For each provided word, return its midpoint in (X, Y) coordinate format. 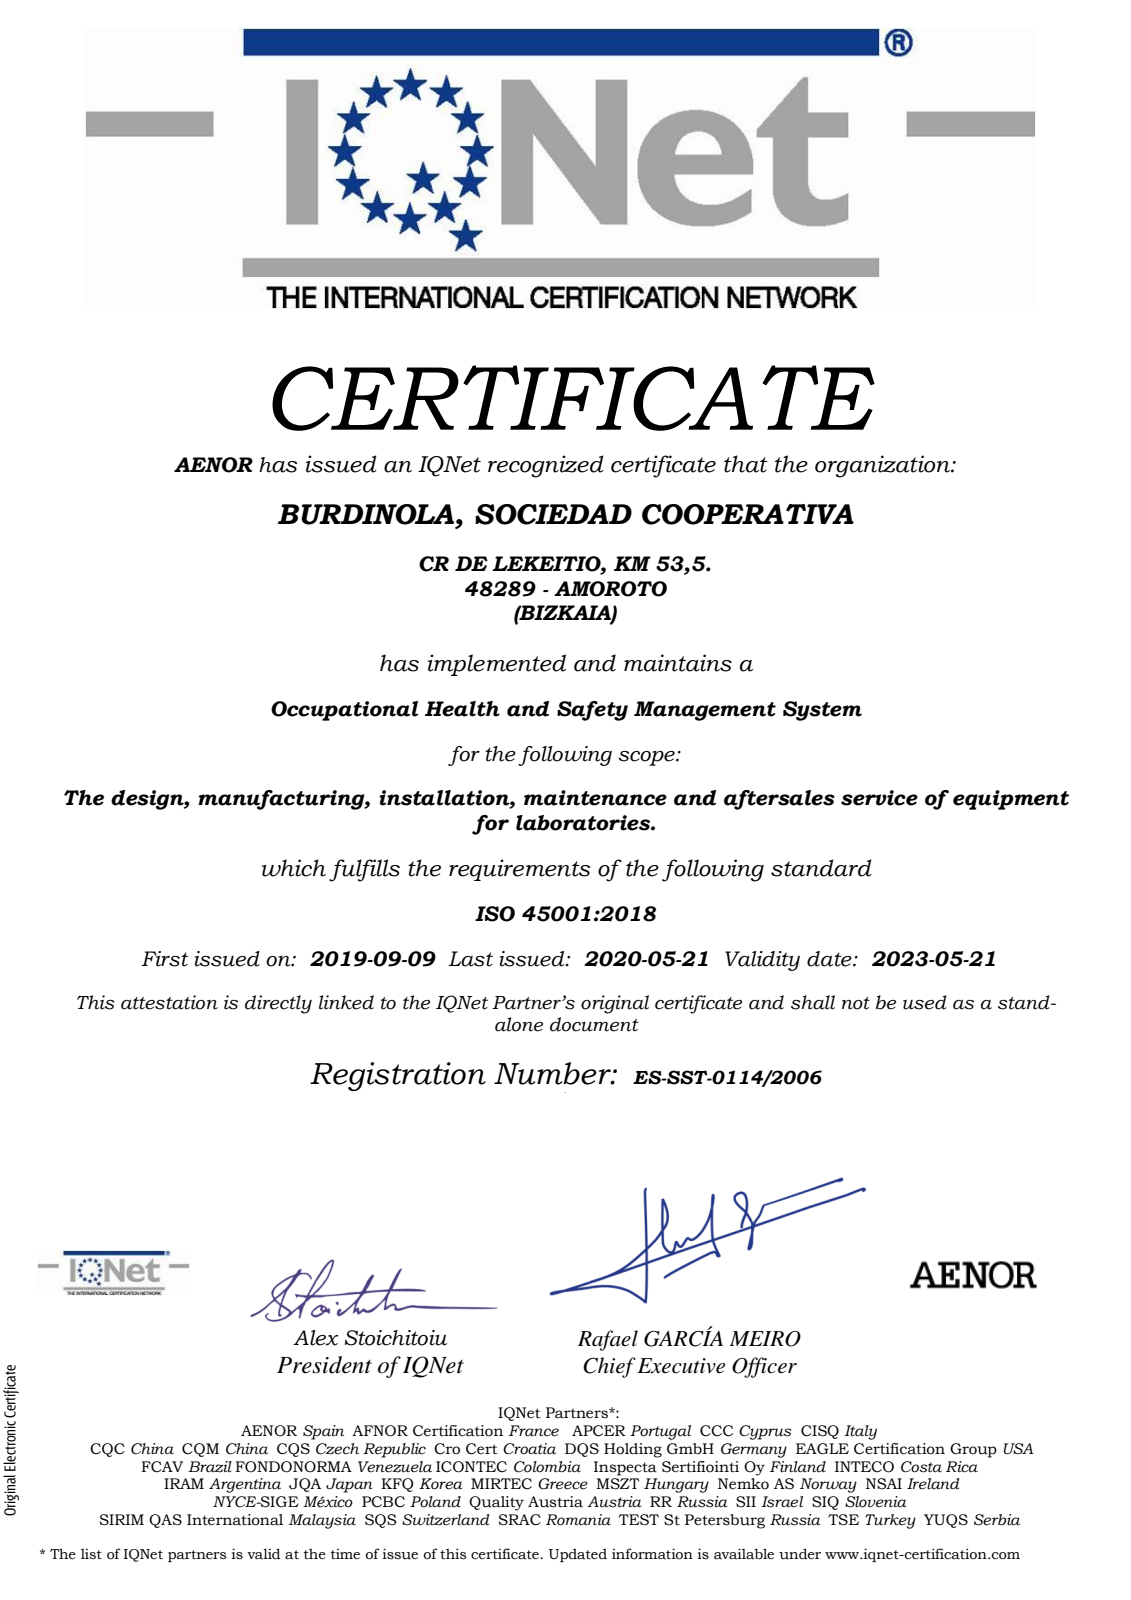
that (746, 464)
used (925, 1002)
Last (470, 959)
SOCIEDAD (553, 514)
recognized (546, 466)
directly (278, 1004)
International (235, 1520)
